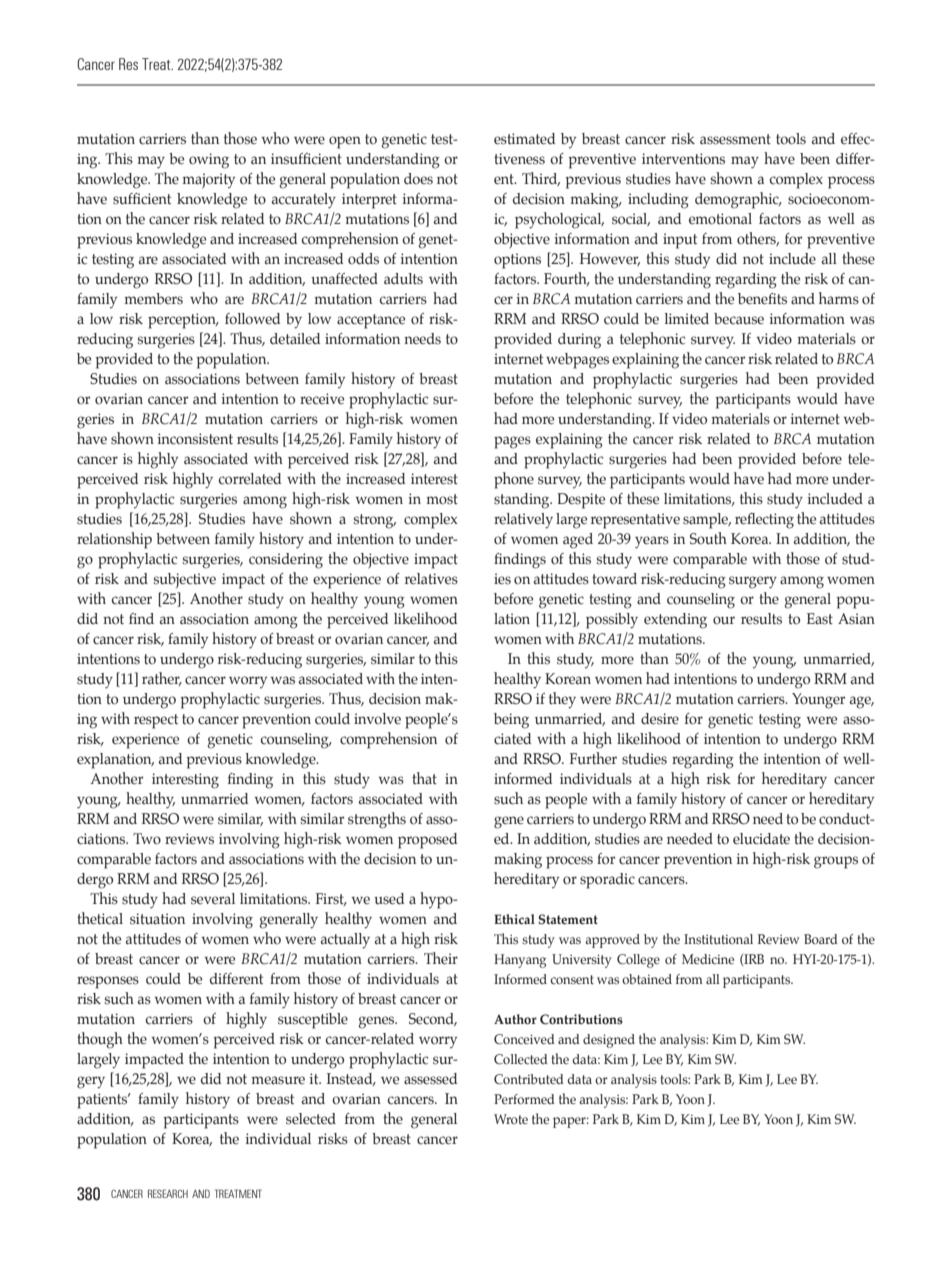 The image size is (952, 1270). I want to click on because, so click(739, 319).
